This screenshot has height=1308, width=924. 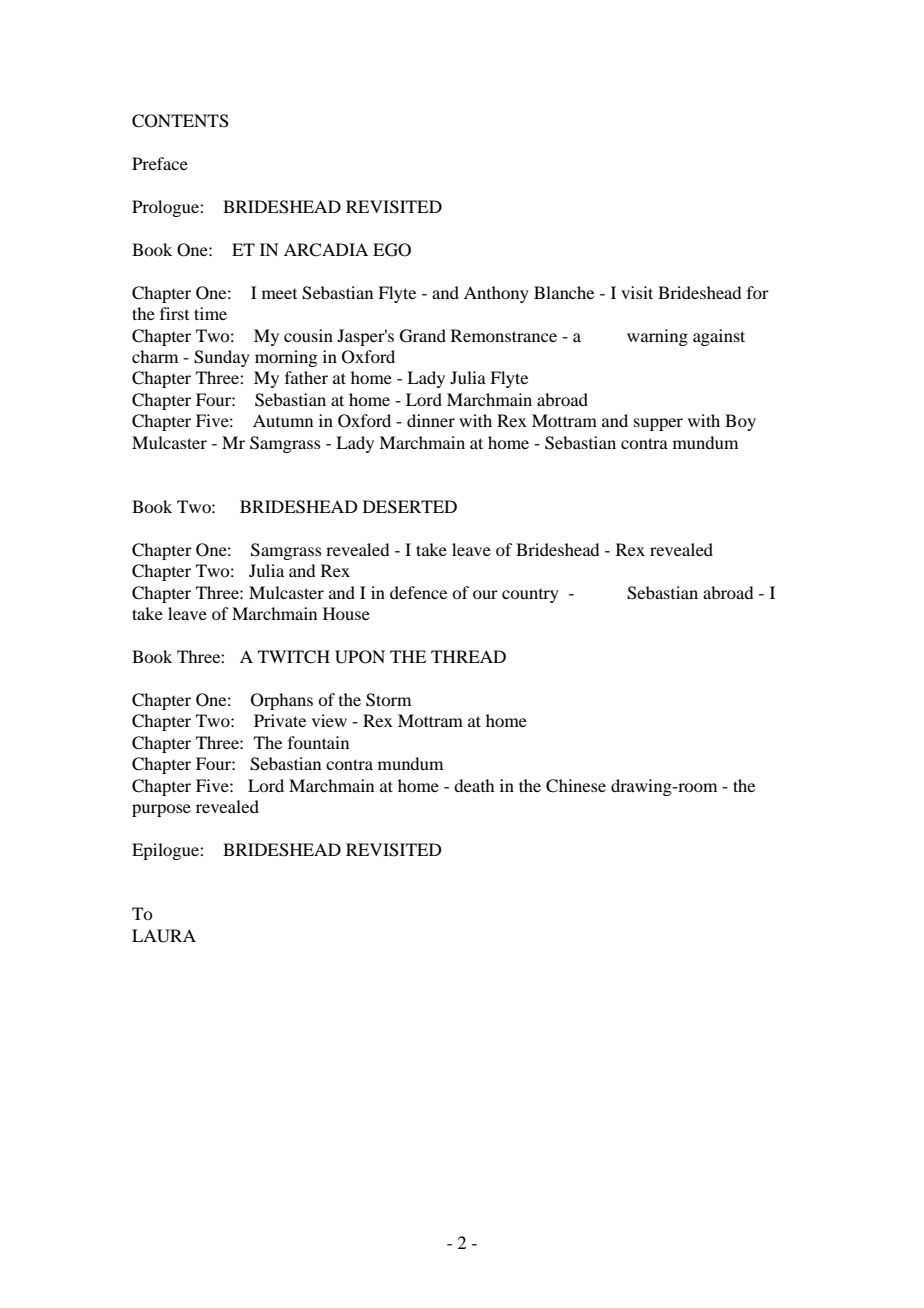 What do you see at coordinates (410, 507) in the screenshot?
I see `DESERTED` at bounding box center [410, 507].
